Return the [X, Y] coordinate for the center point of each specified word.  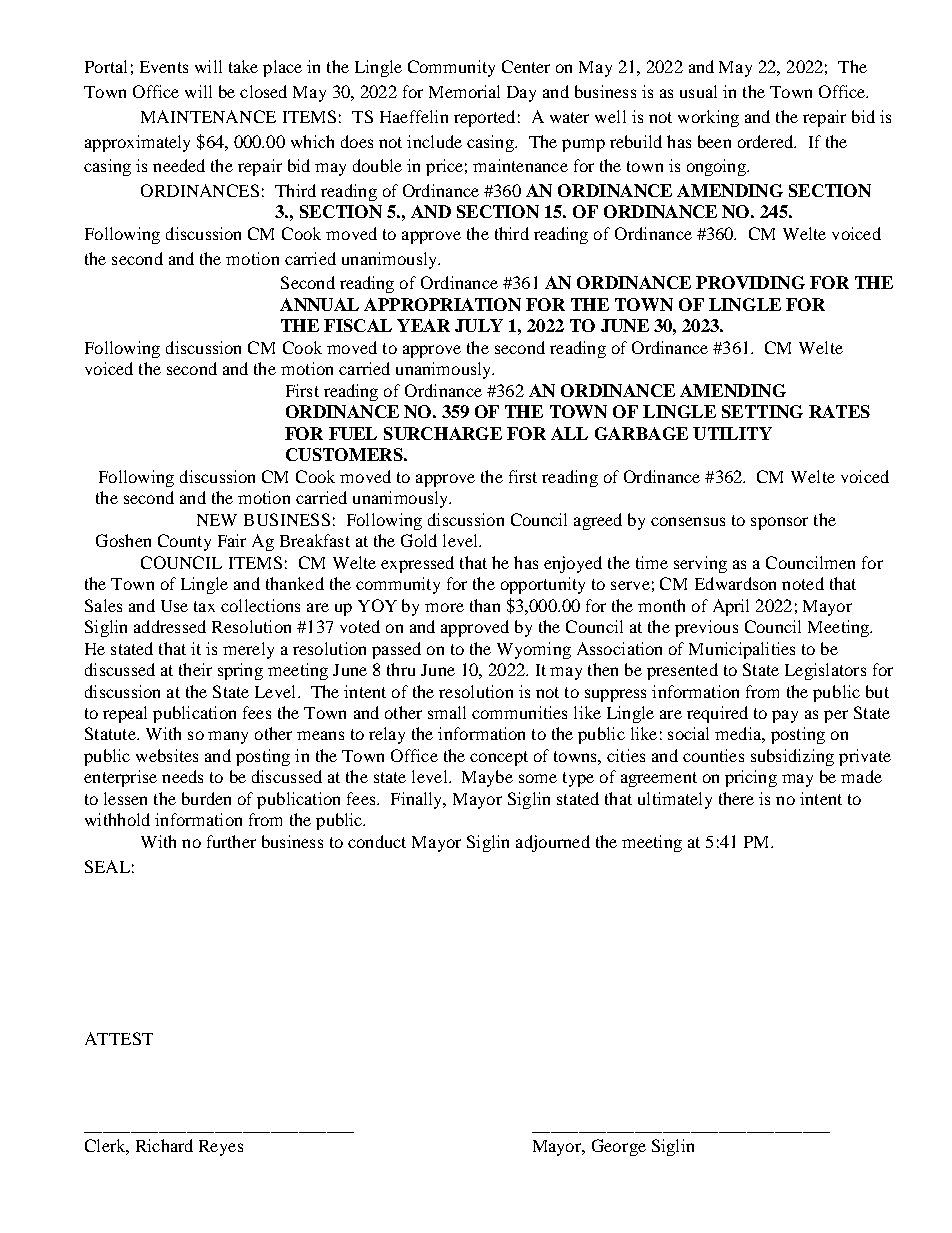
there [736, 798]
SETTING [762, 411]
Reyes [221, 1148]
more [444, 607]
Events [164, 67]
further [231, 841]
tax [204, 606]
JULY [479, 325]
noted [803, 583]
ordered [767, 141]
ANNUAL [319, 304]
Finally [418, 800]
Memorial [464, 91]
